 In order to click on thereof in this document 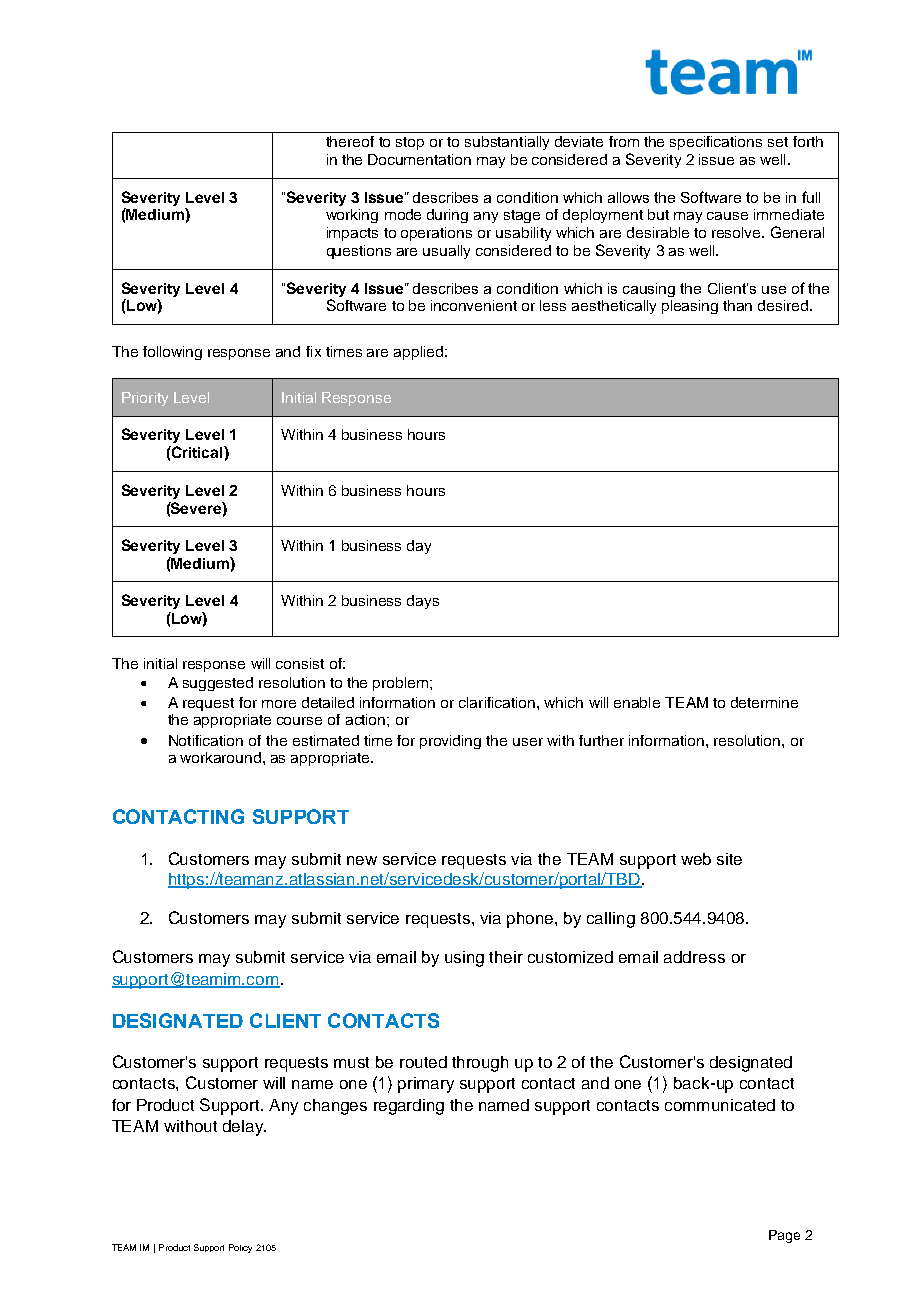, I will do `click(350, 141)`.
